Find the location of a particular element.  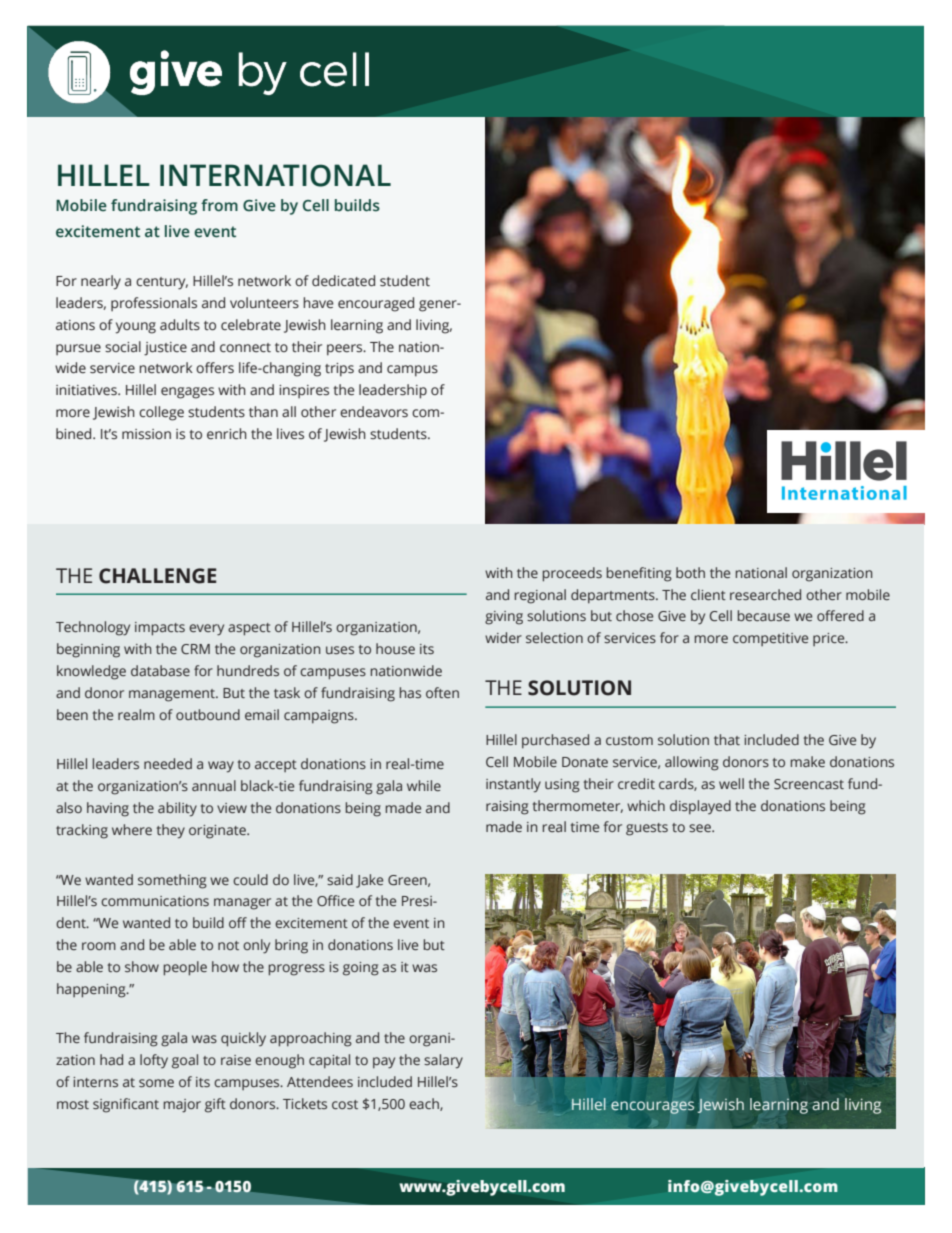

from is located at coordinates (219, 205).
